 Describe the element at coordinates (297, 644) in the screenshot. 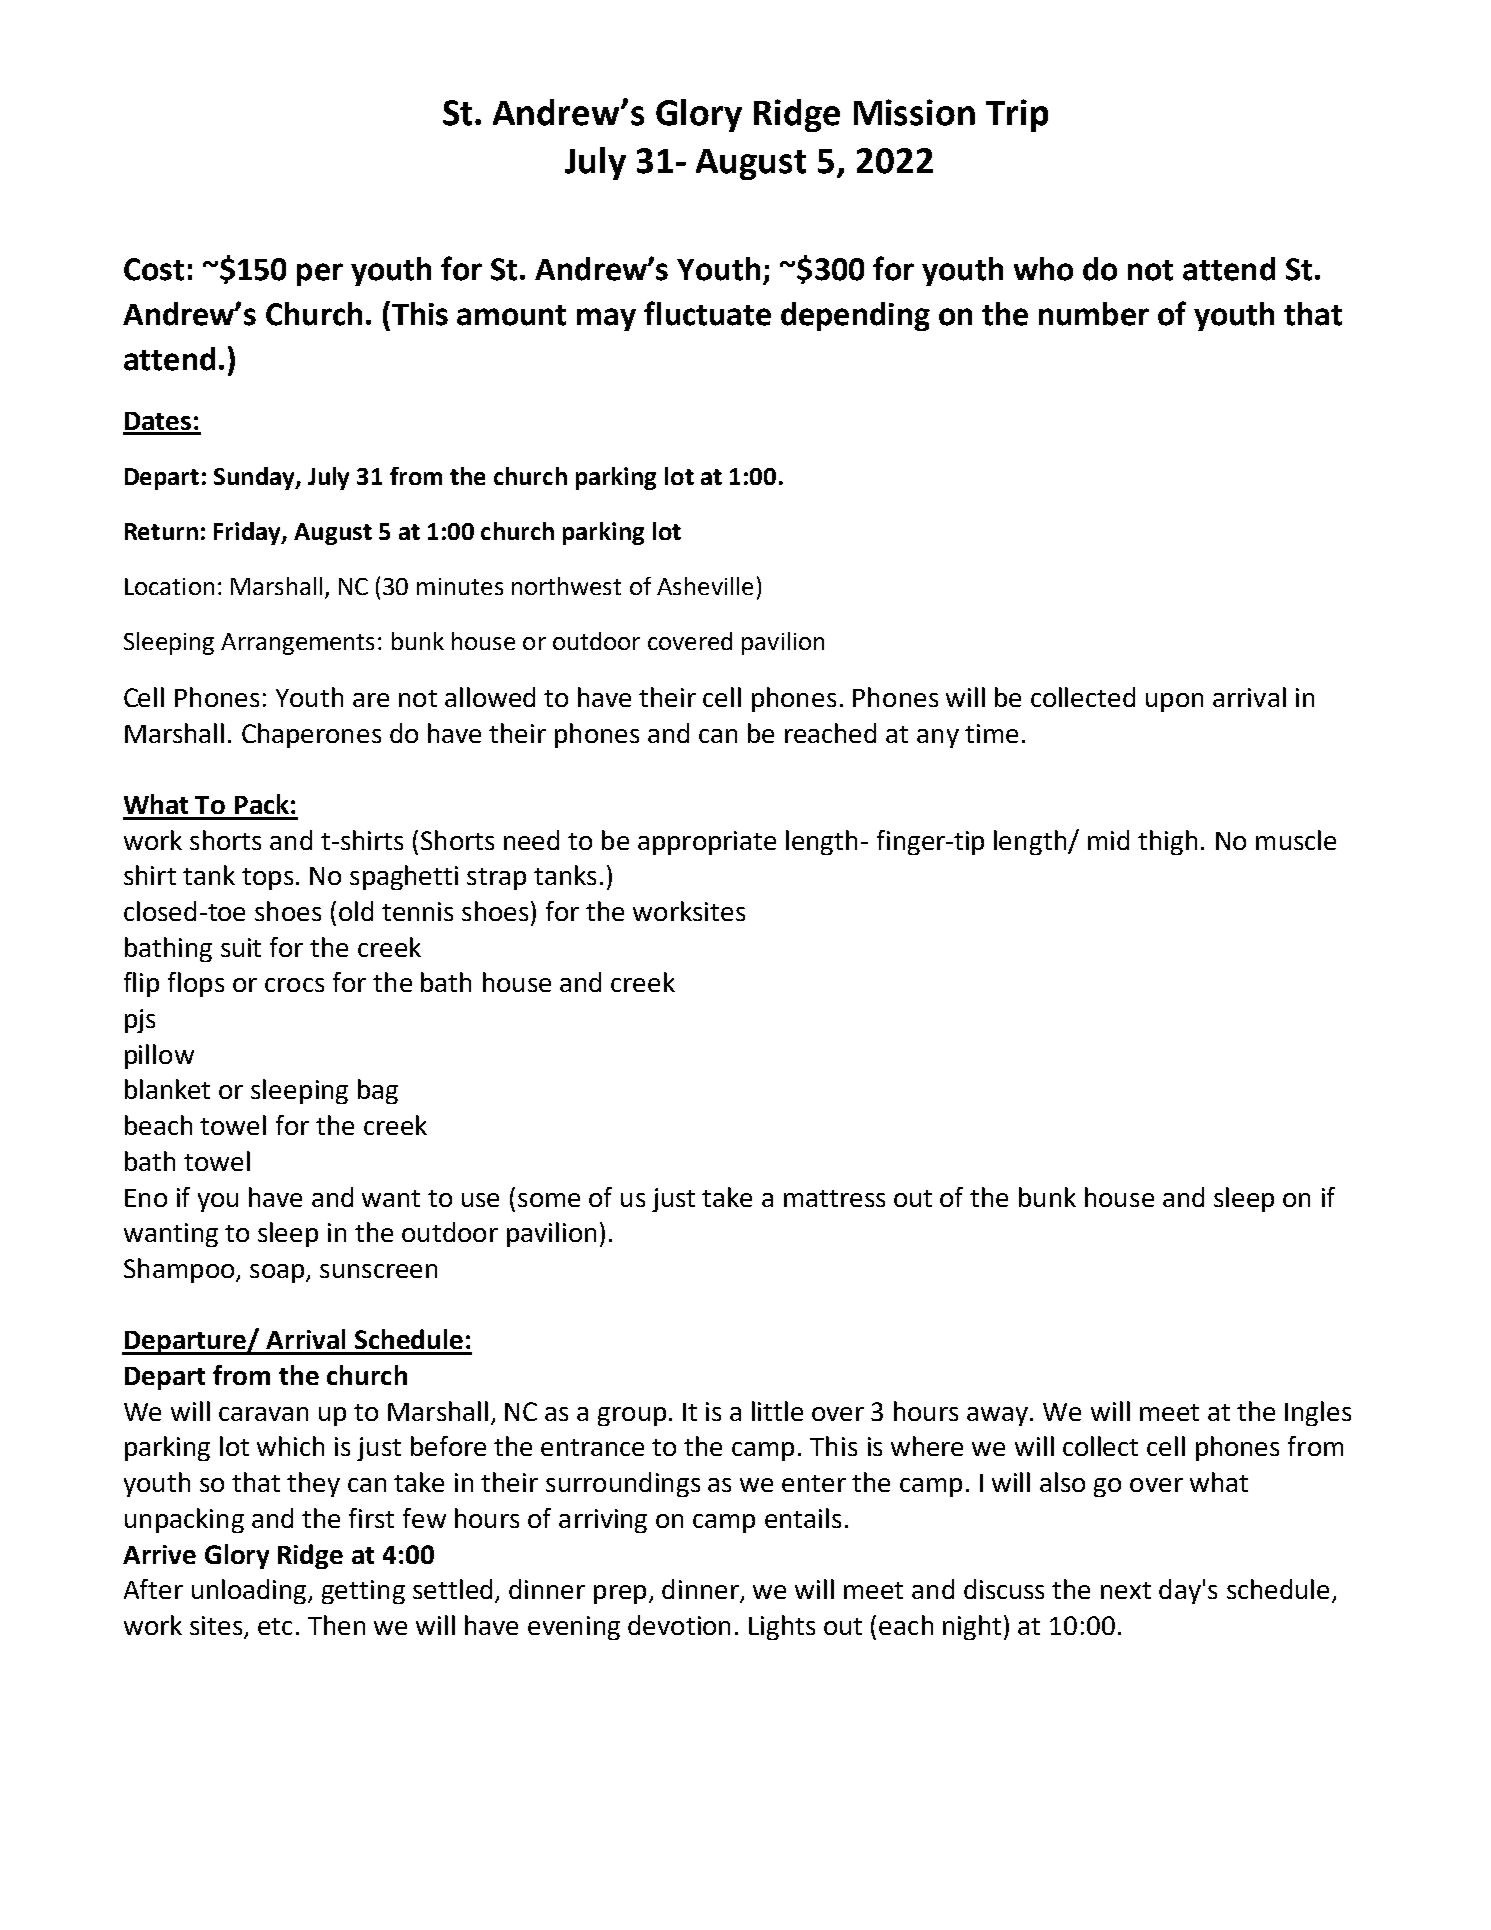

I see `Arrangements` at that location.
